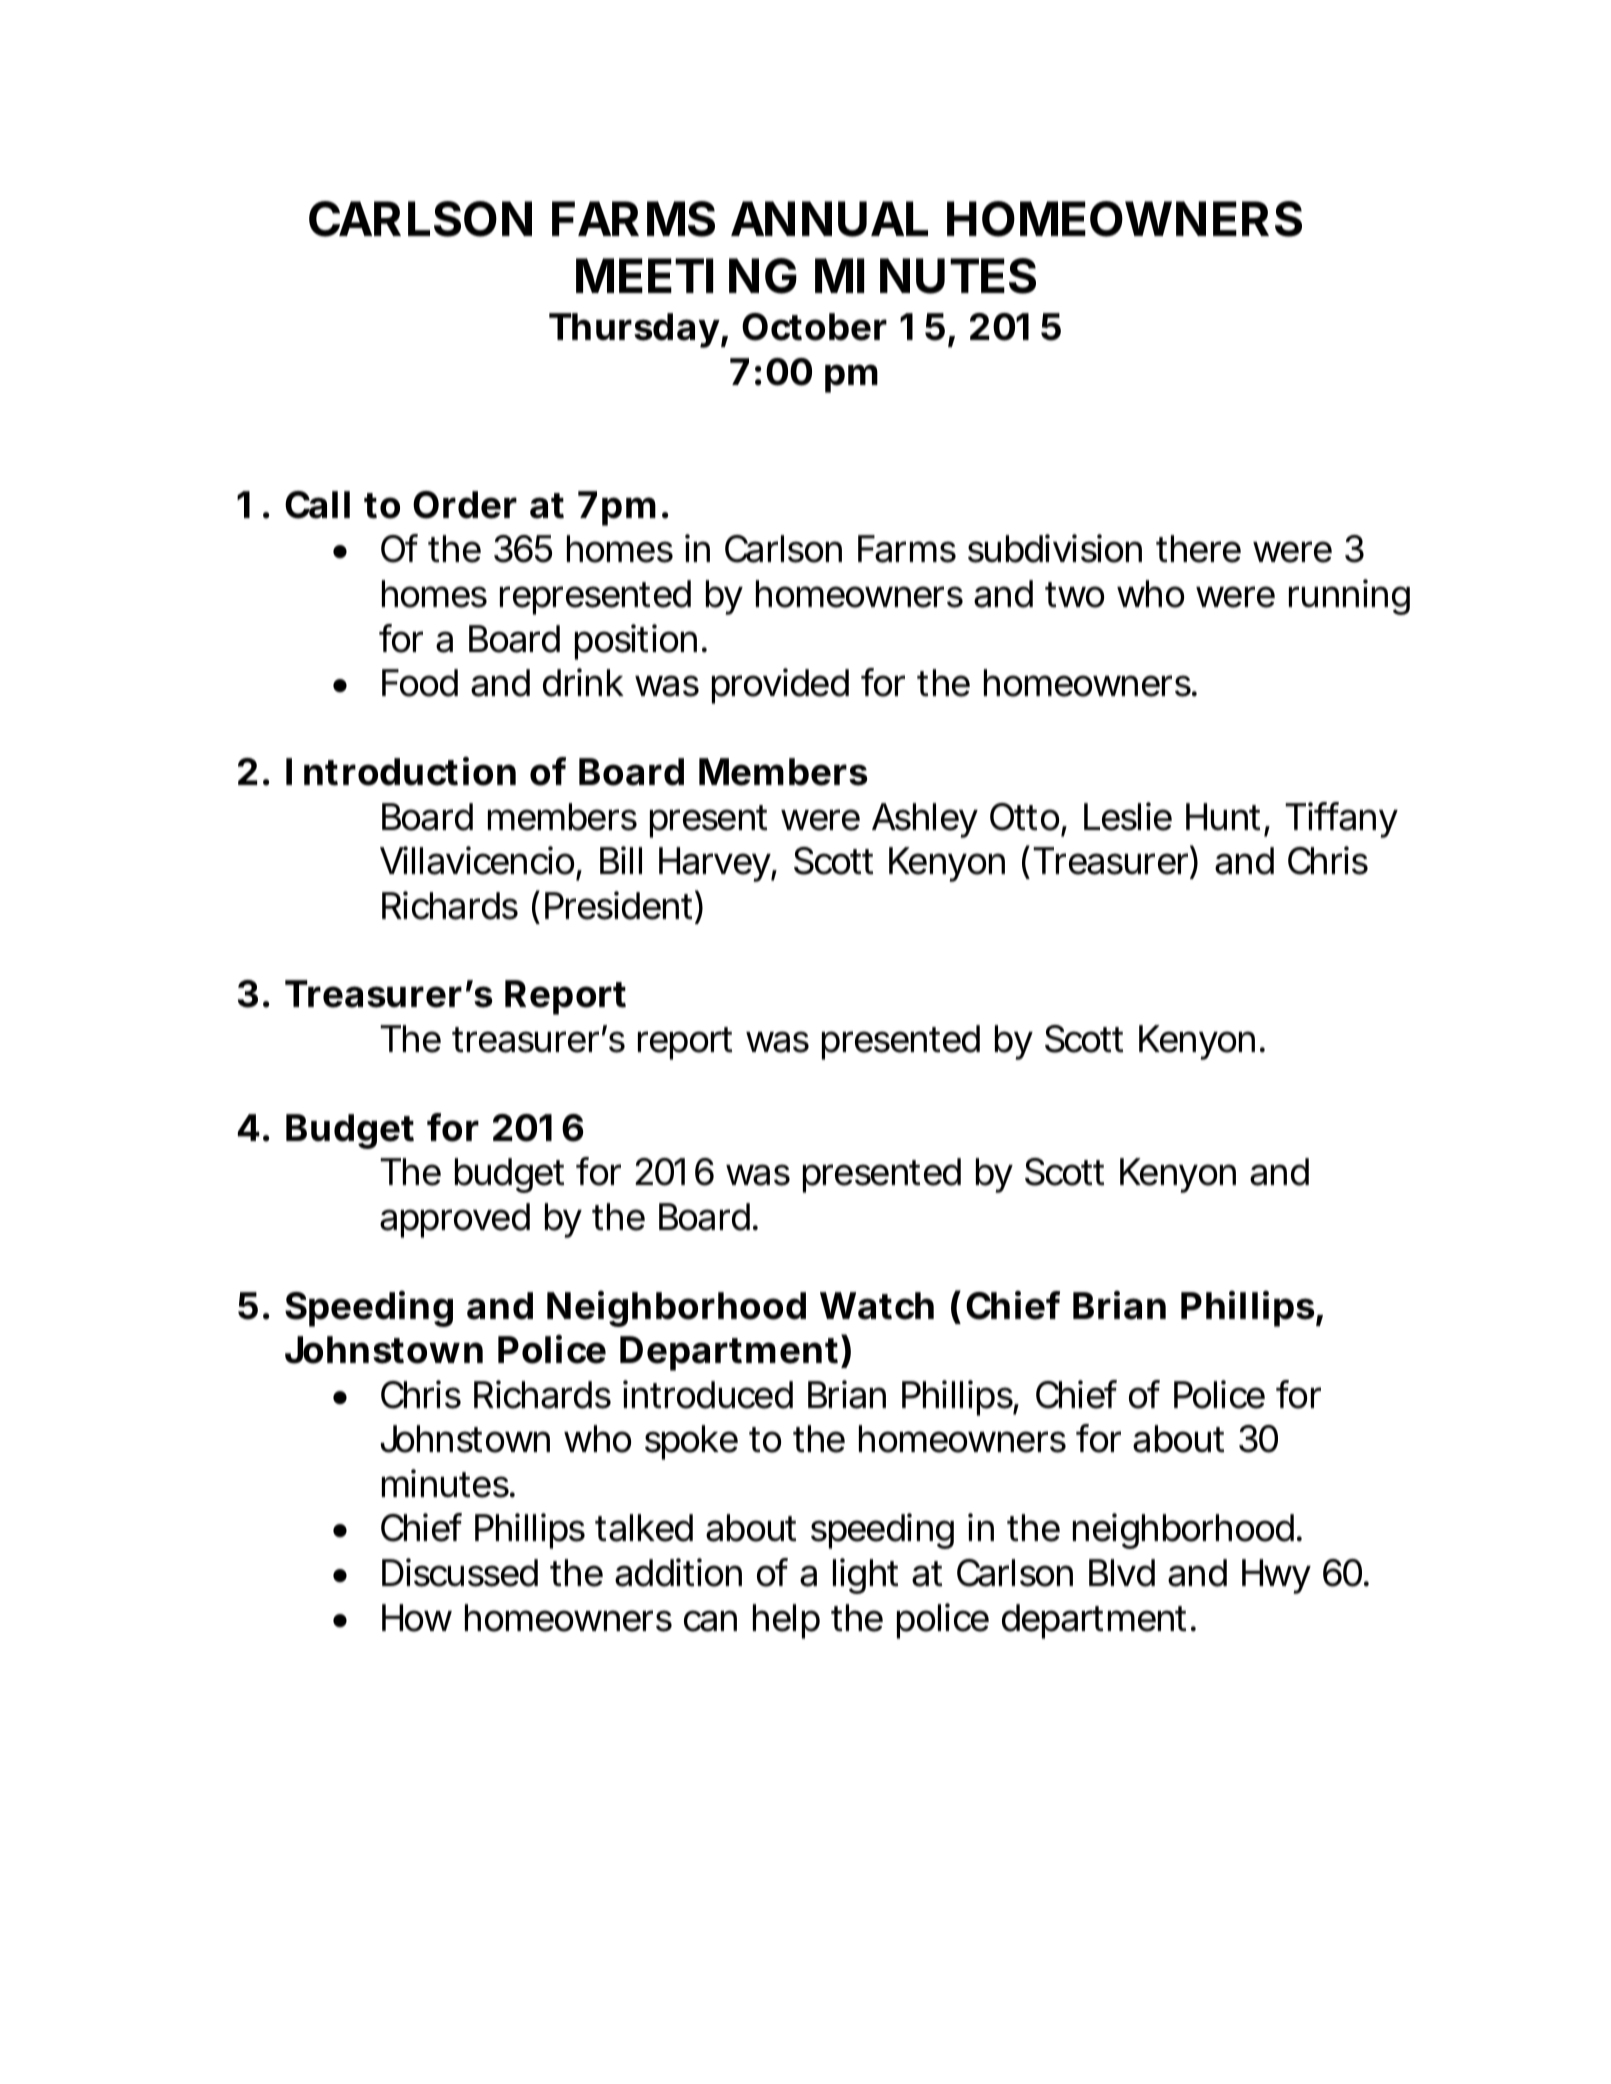  I want to click on Watch, so click(877, 1306).
